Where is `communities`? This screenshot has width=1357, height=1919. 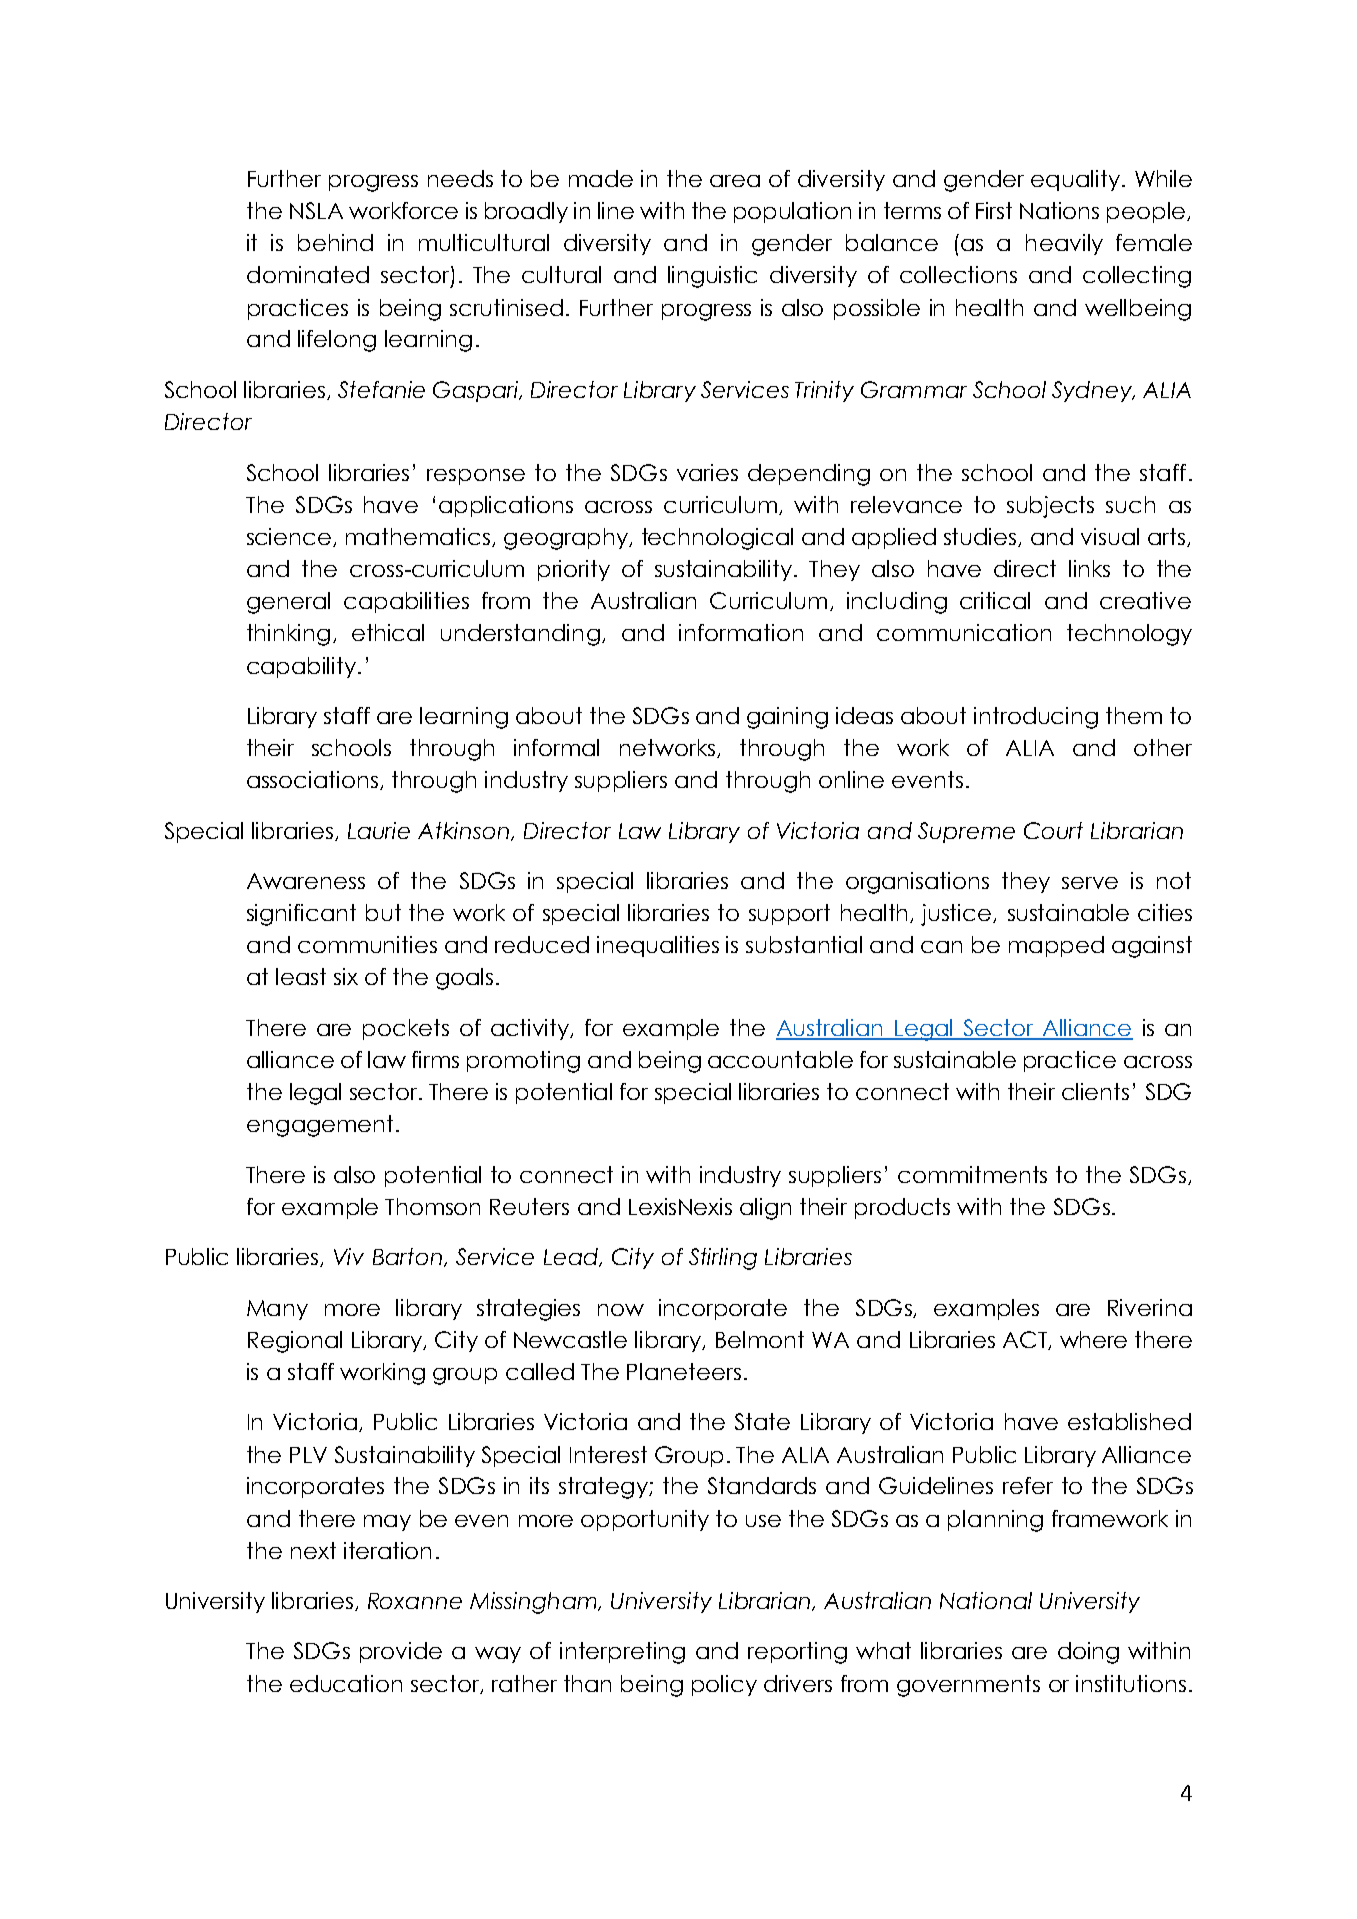
communities is located at coordinates (367, 944).
